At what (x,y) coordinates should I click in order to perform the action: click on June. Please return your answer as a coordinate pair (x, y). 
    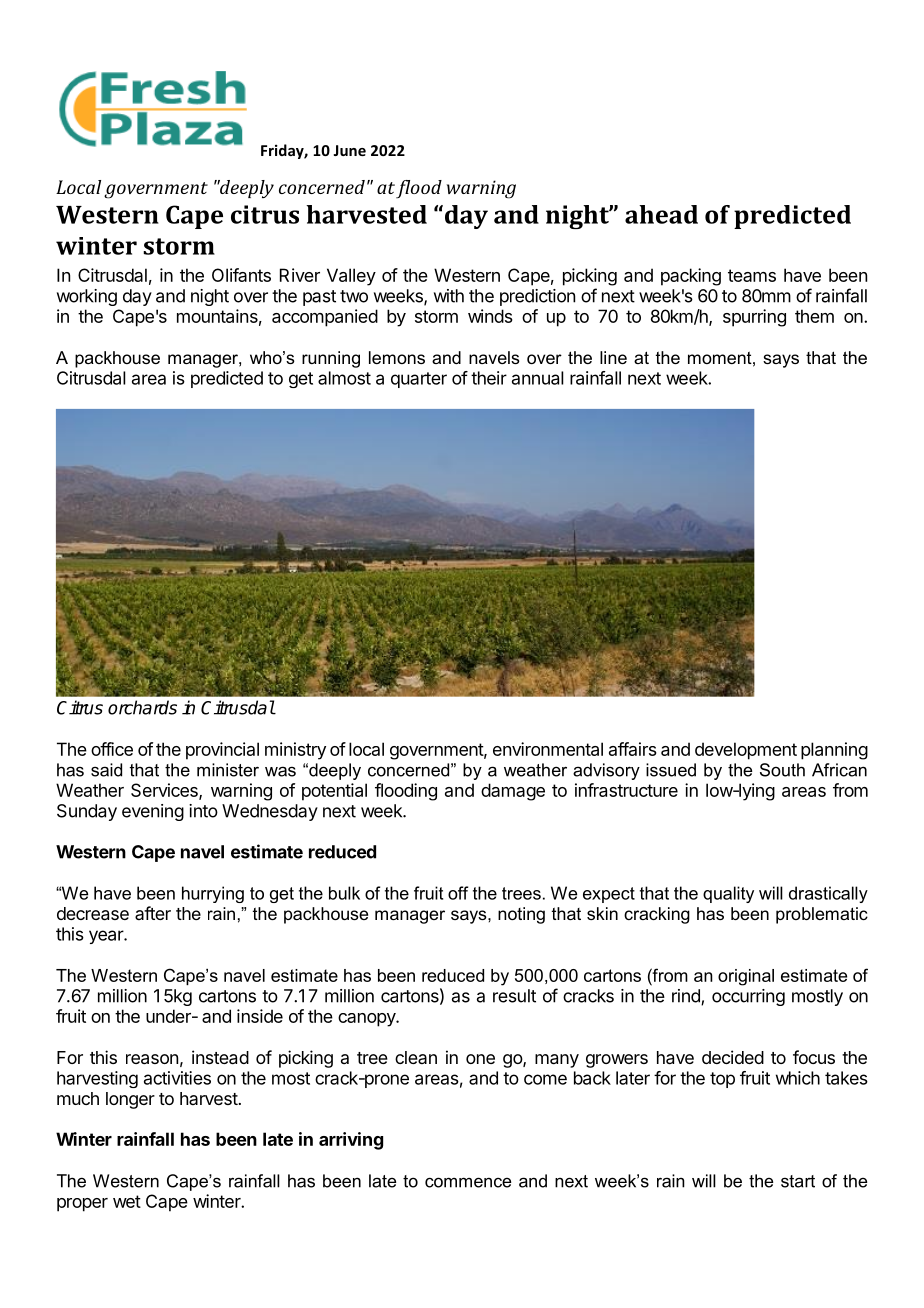
    Looking at the image, I should click on (349, 150).
